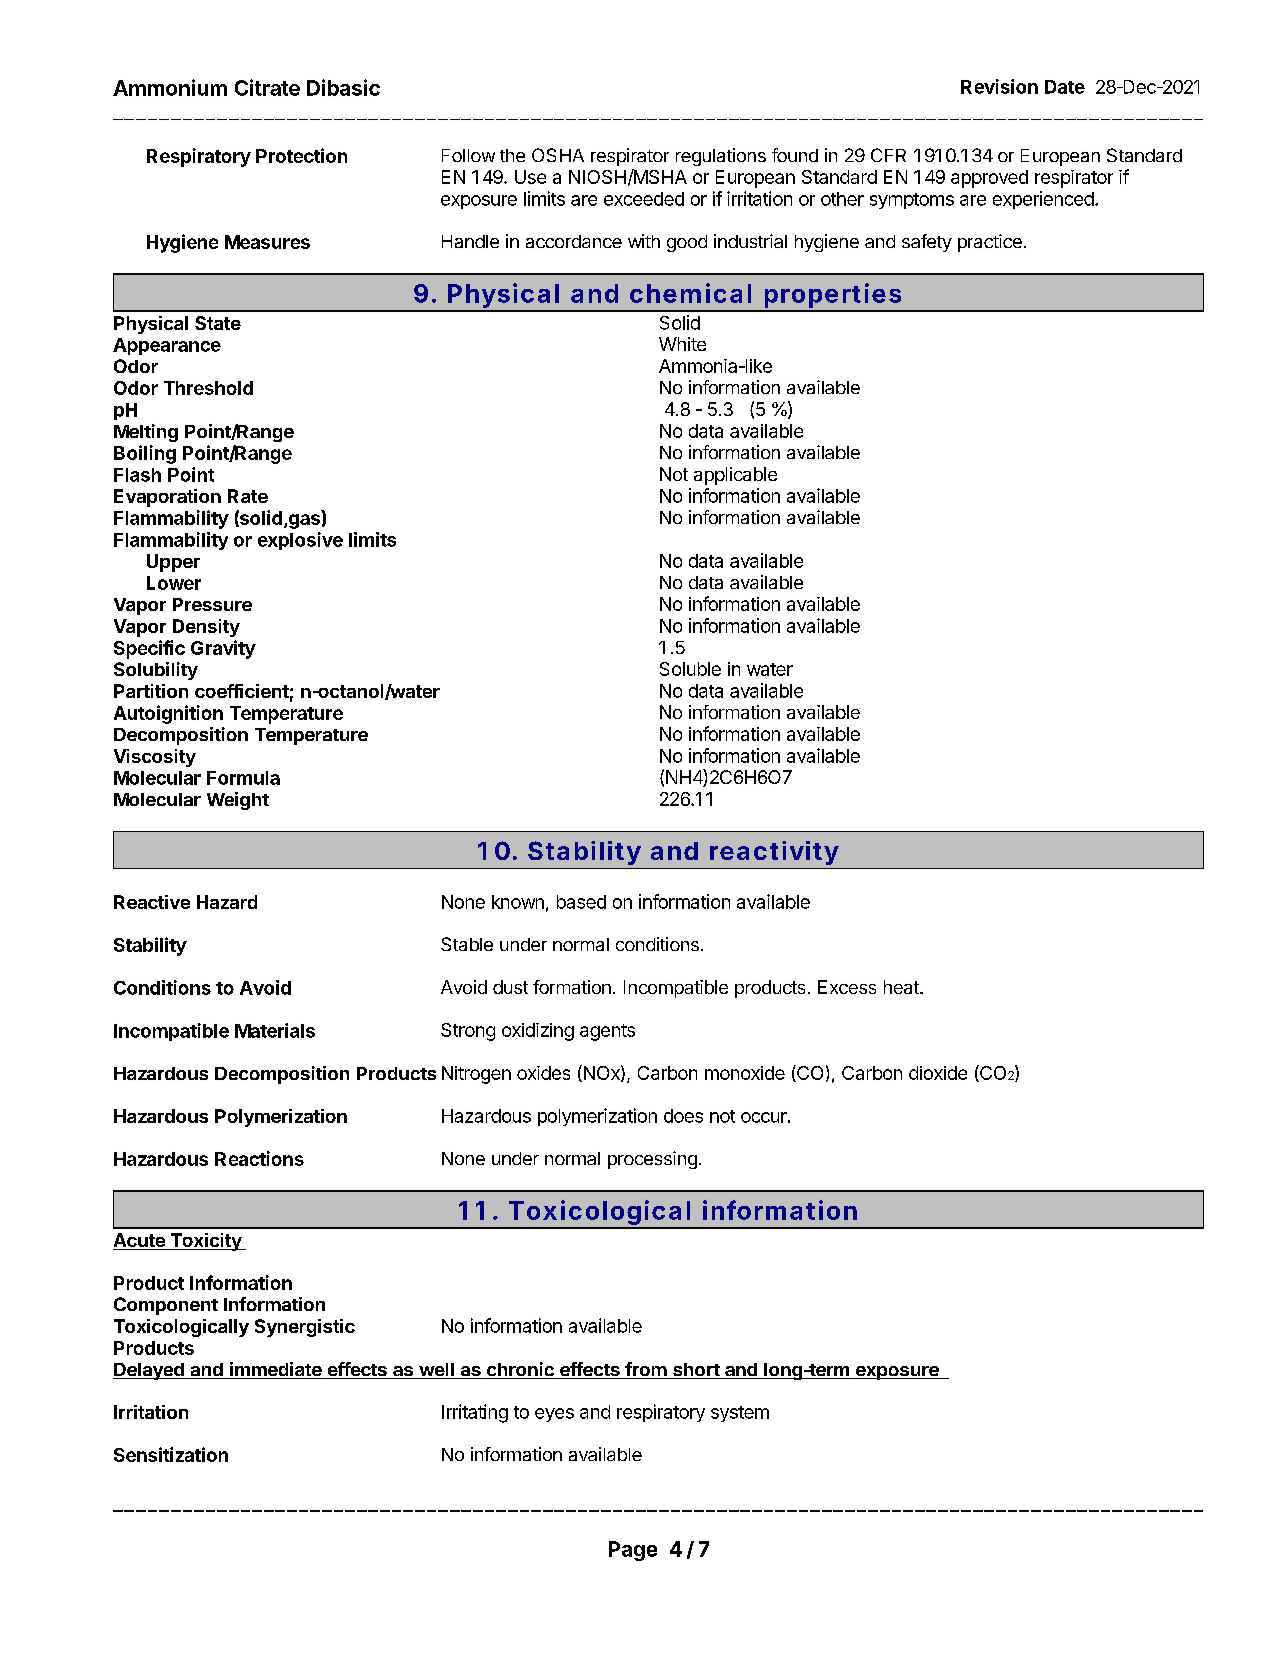 The width and height of the document is (1281, 1657). What do you see at coordinates (301, 155) in the document?
I see `Protection` at bounding box center [301, 155].
